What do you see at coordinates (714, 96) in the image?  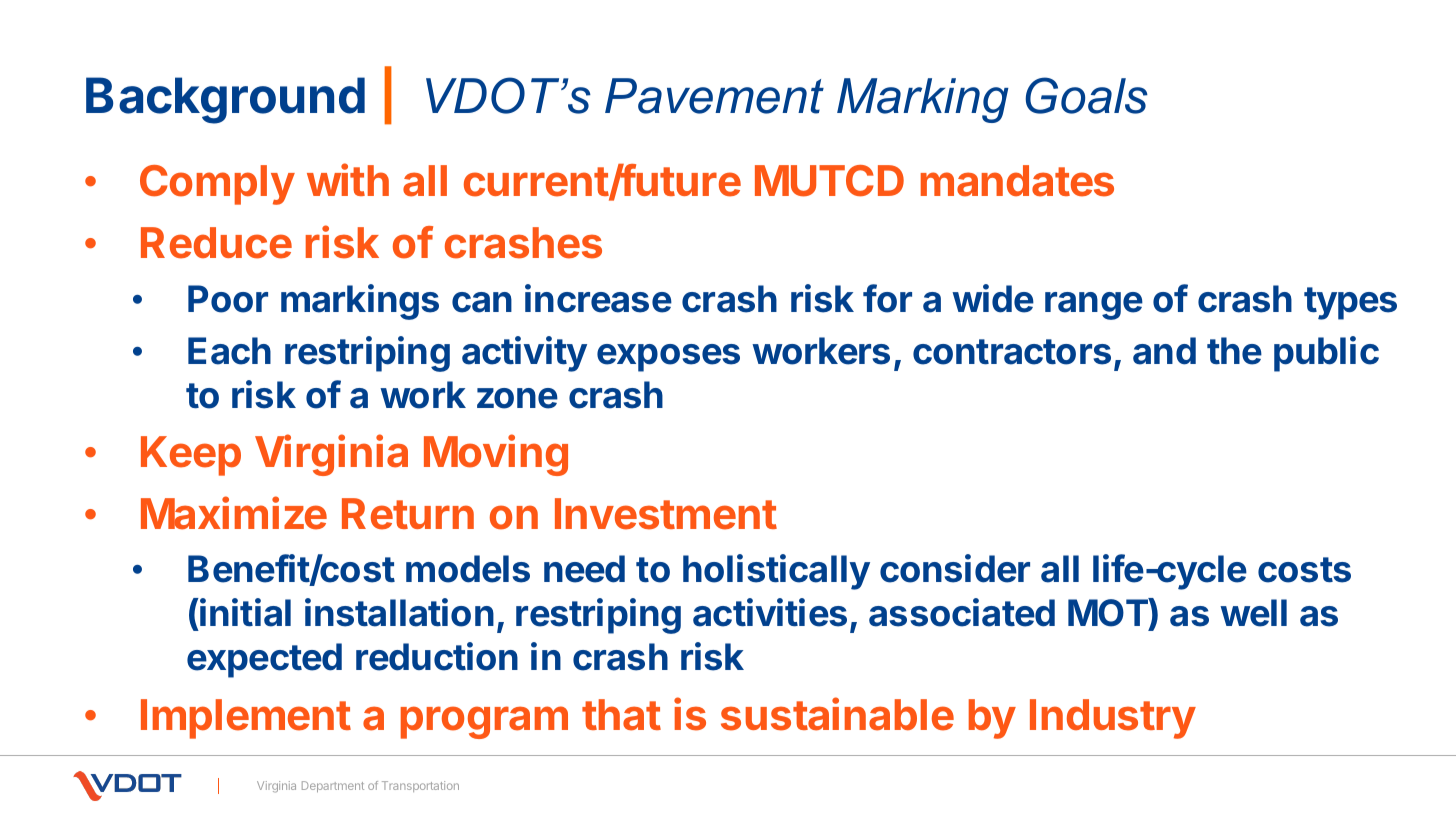 I see `Pavement` at bounding box center [714, 96].
